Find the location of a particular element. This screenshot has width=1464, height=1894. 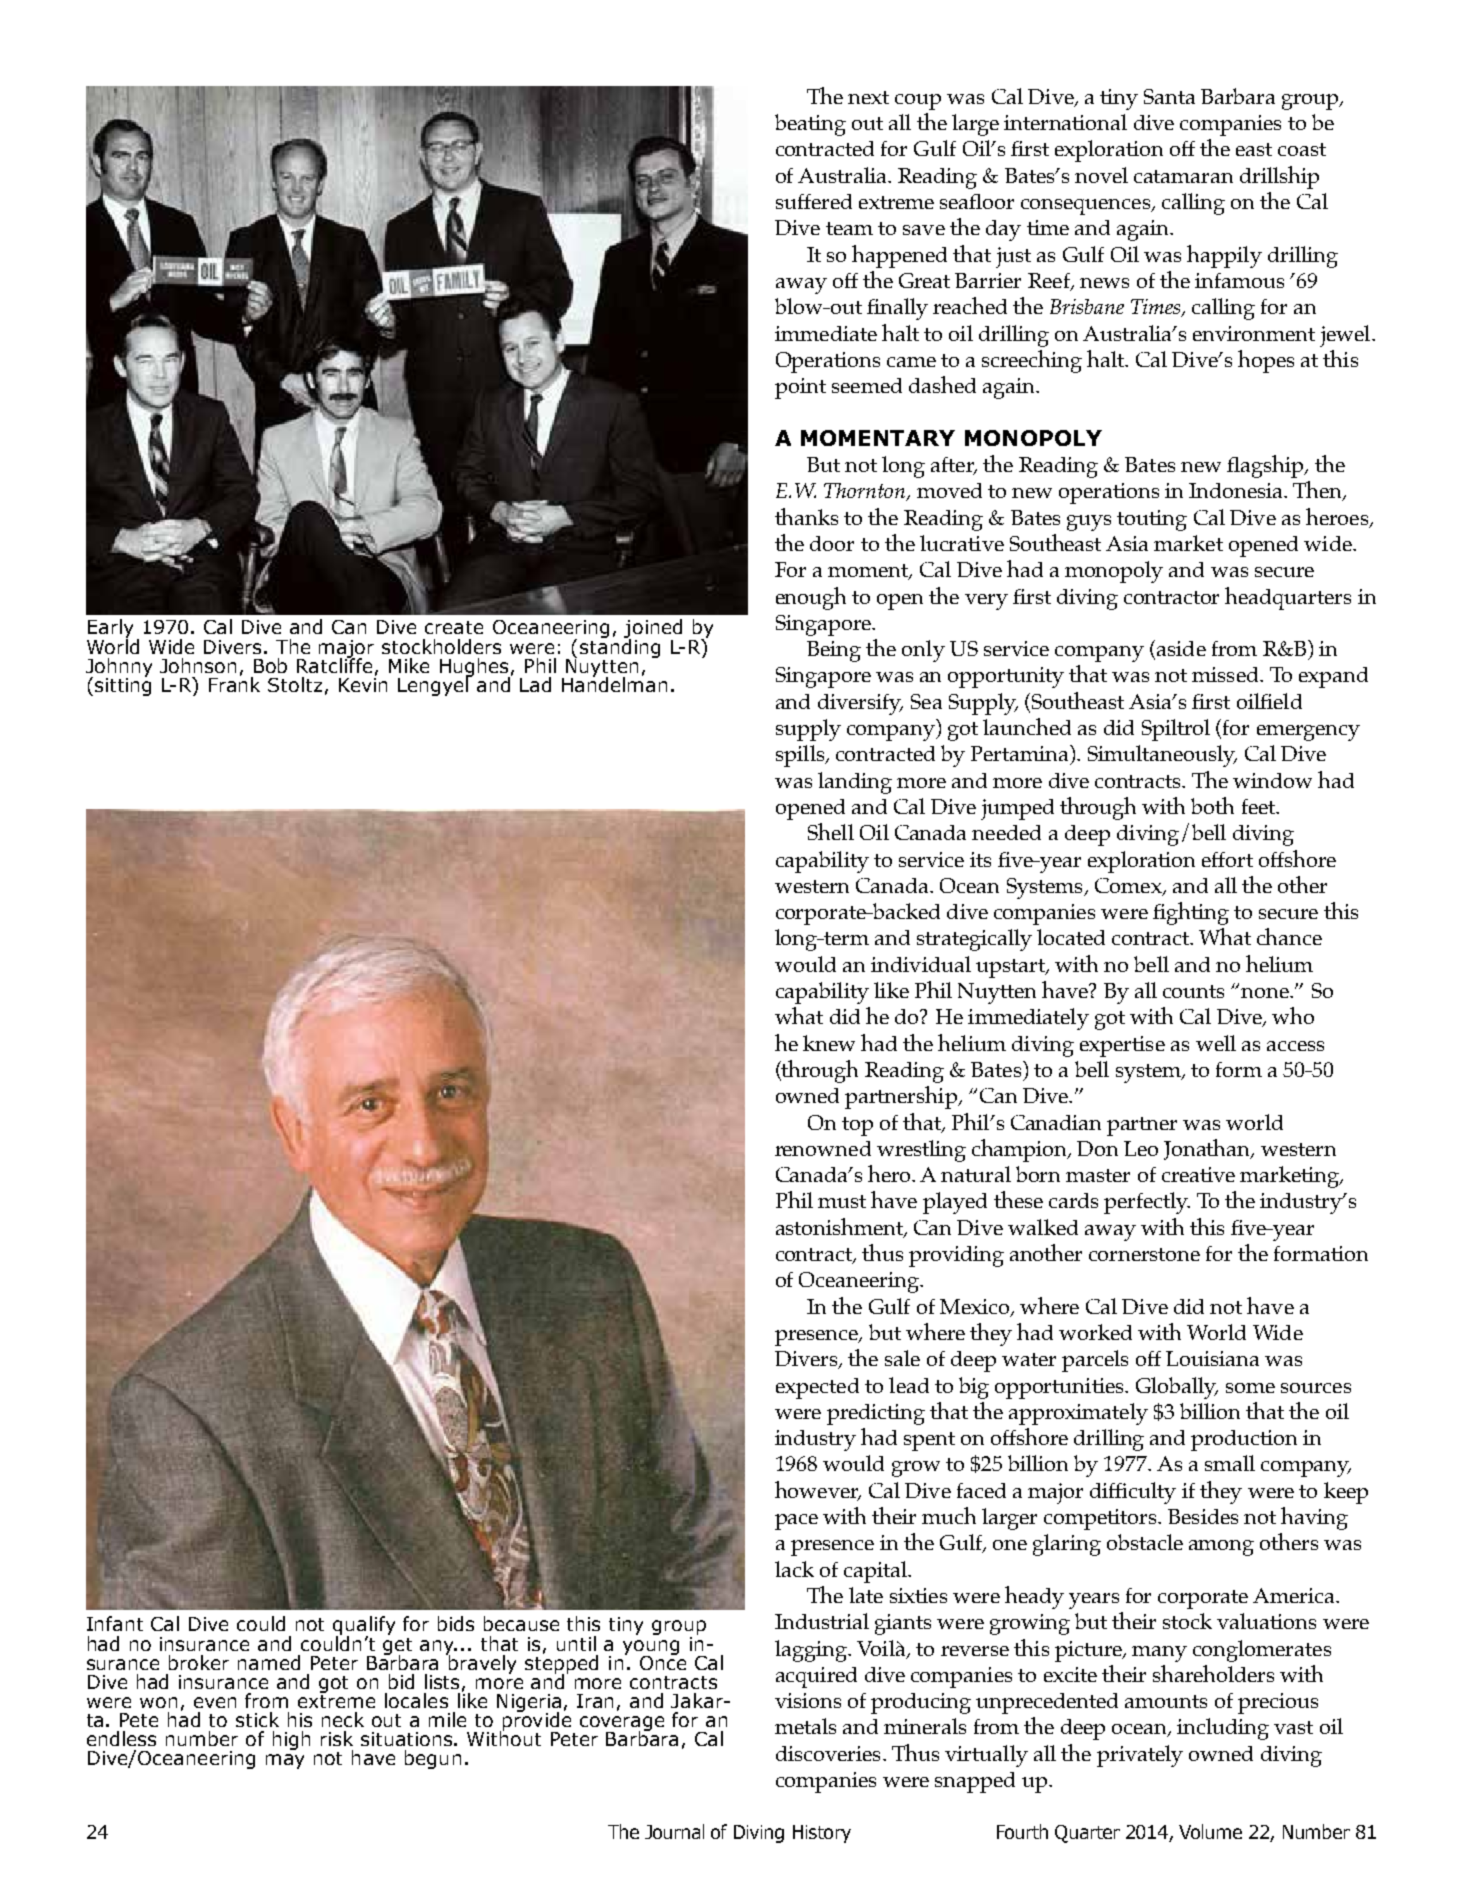

catamaran is located at coordinates (1183, 176).
